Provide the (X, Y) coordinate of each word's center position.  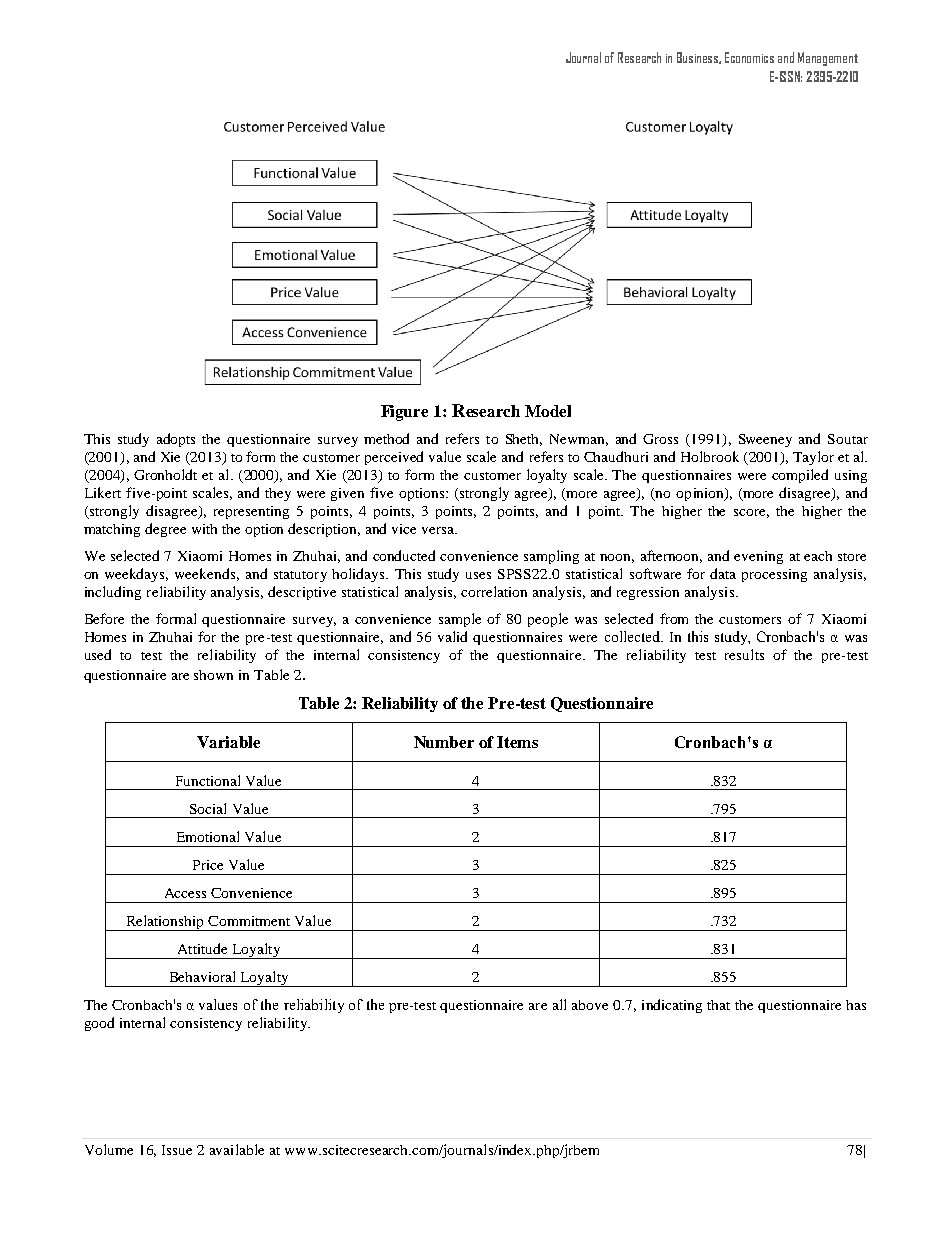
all (559, 1004)
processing (774, 575)
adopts (176, 440)
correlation (494, 591)
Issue (177, 1150)
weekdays (136, 575)
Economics (749, 57)
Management (828, 59)
